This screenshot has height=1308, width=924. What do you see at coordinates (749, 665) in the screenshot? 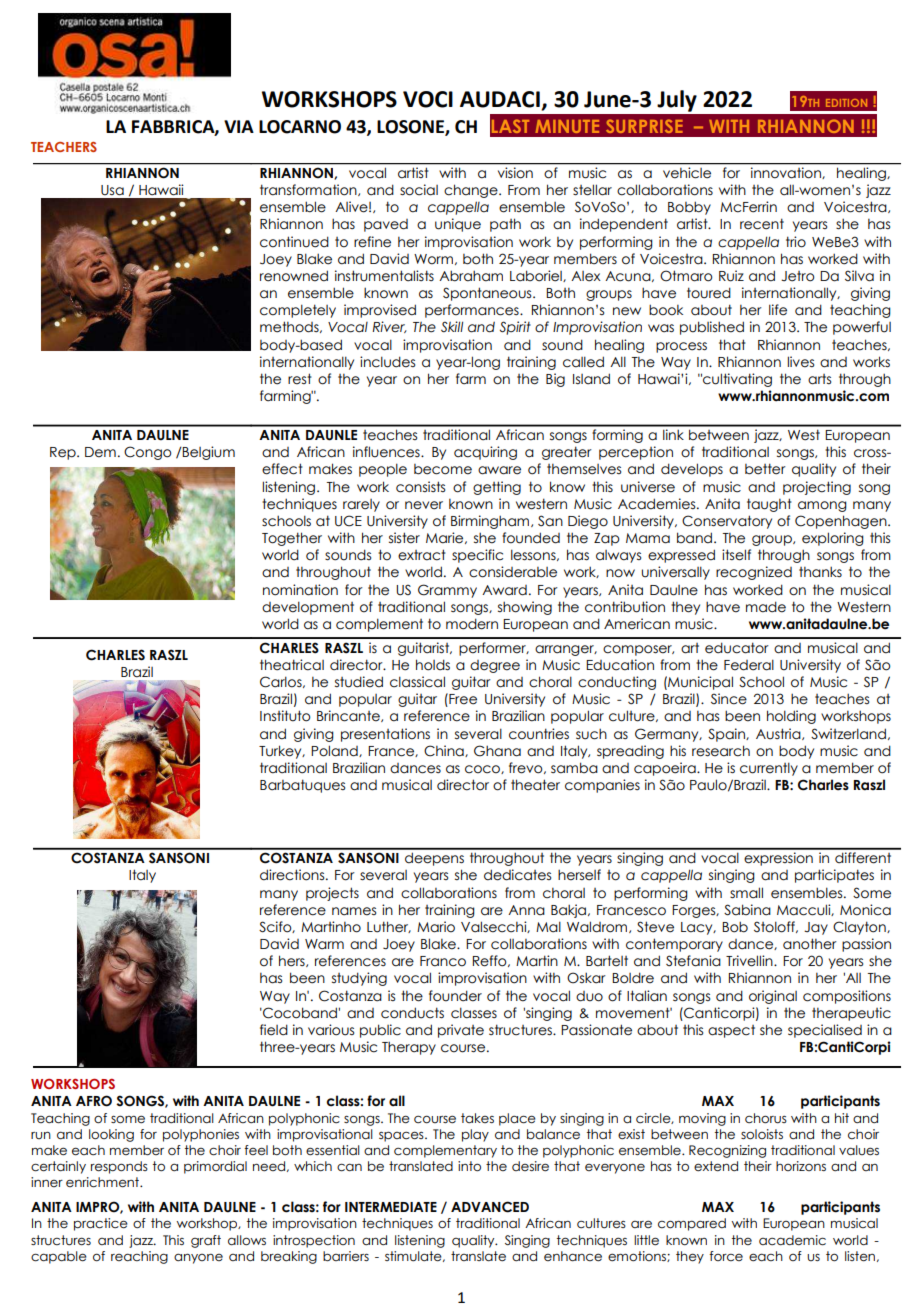
I see `Federal` at bounding box center [749, 665].
